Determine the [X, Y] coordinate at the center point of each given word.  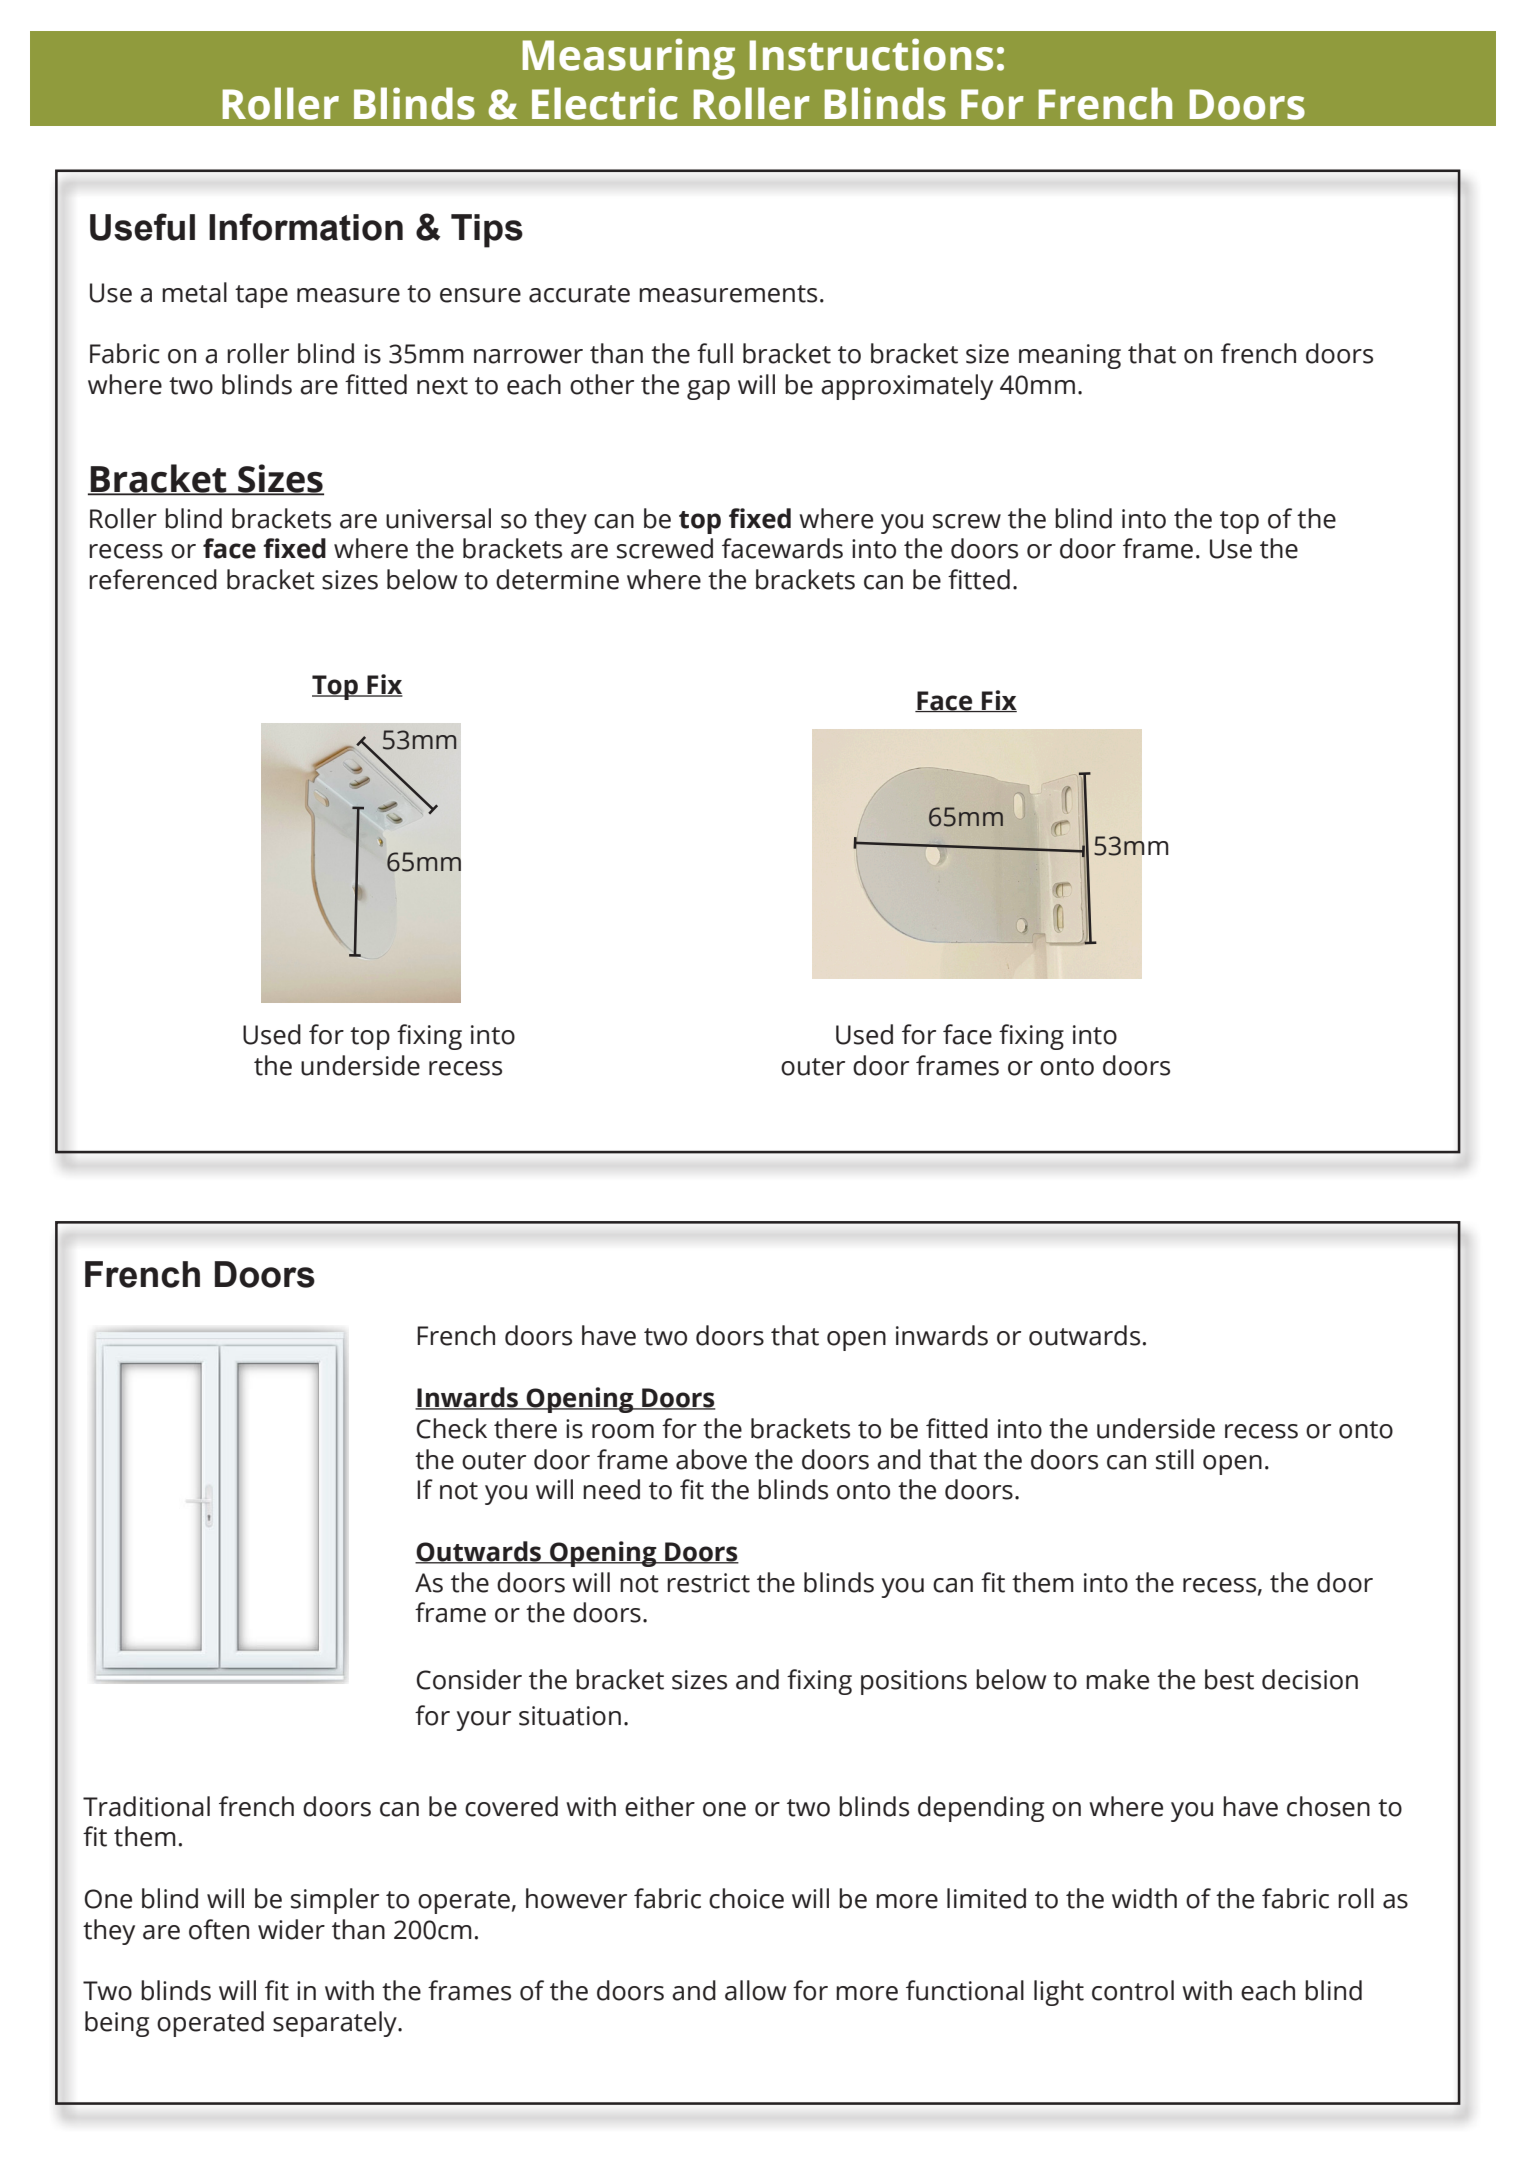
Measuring [629, 59]
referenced [153, 579]
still [1175, 1459]
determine [557, 579]
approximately [907, 387]
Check [452, 1428]
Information [306, 227]
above [711, 1459]
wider [291, 1929]
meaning [1070, 356]
